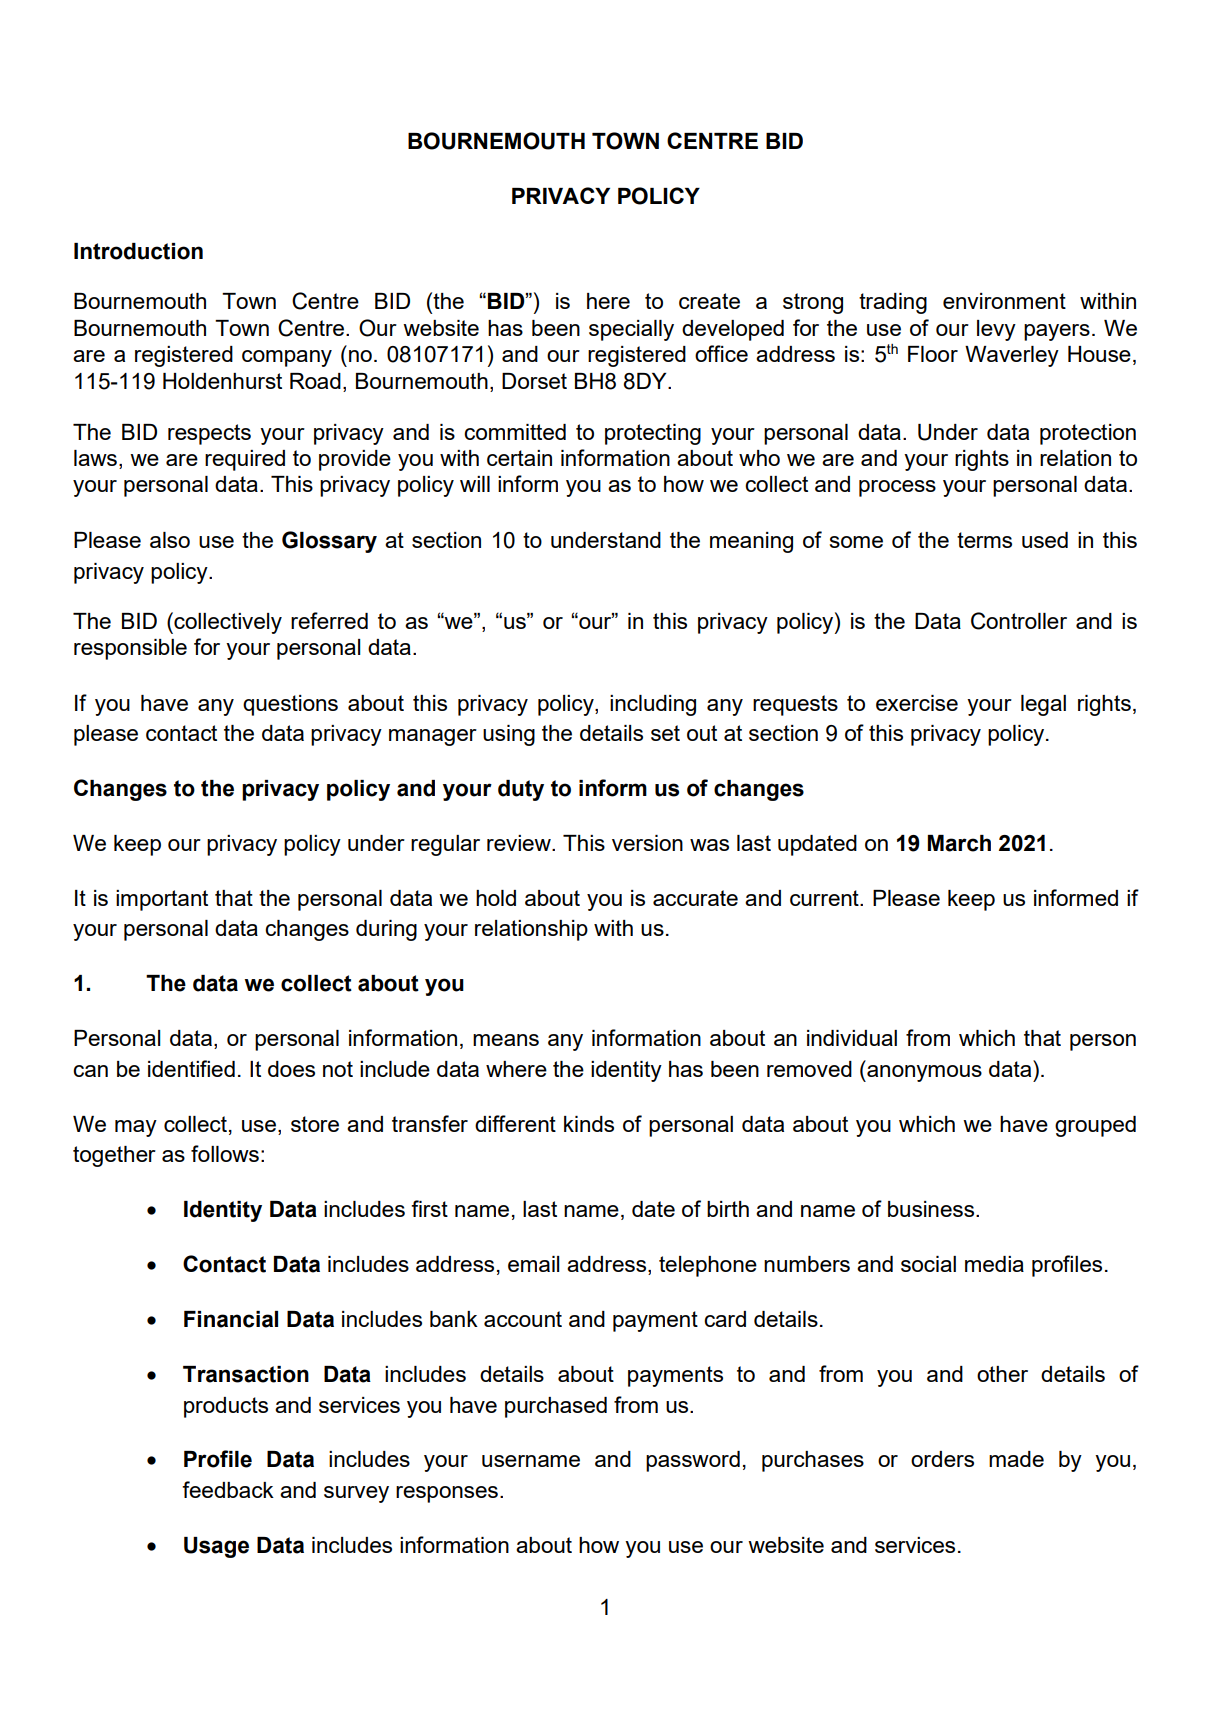  Describe the element at coordinates (959, 843) in the screenshot. I see `March` at that location.
